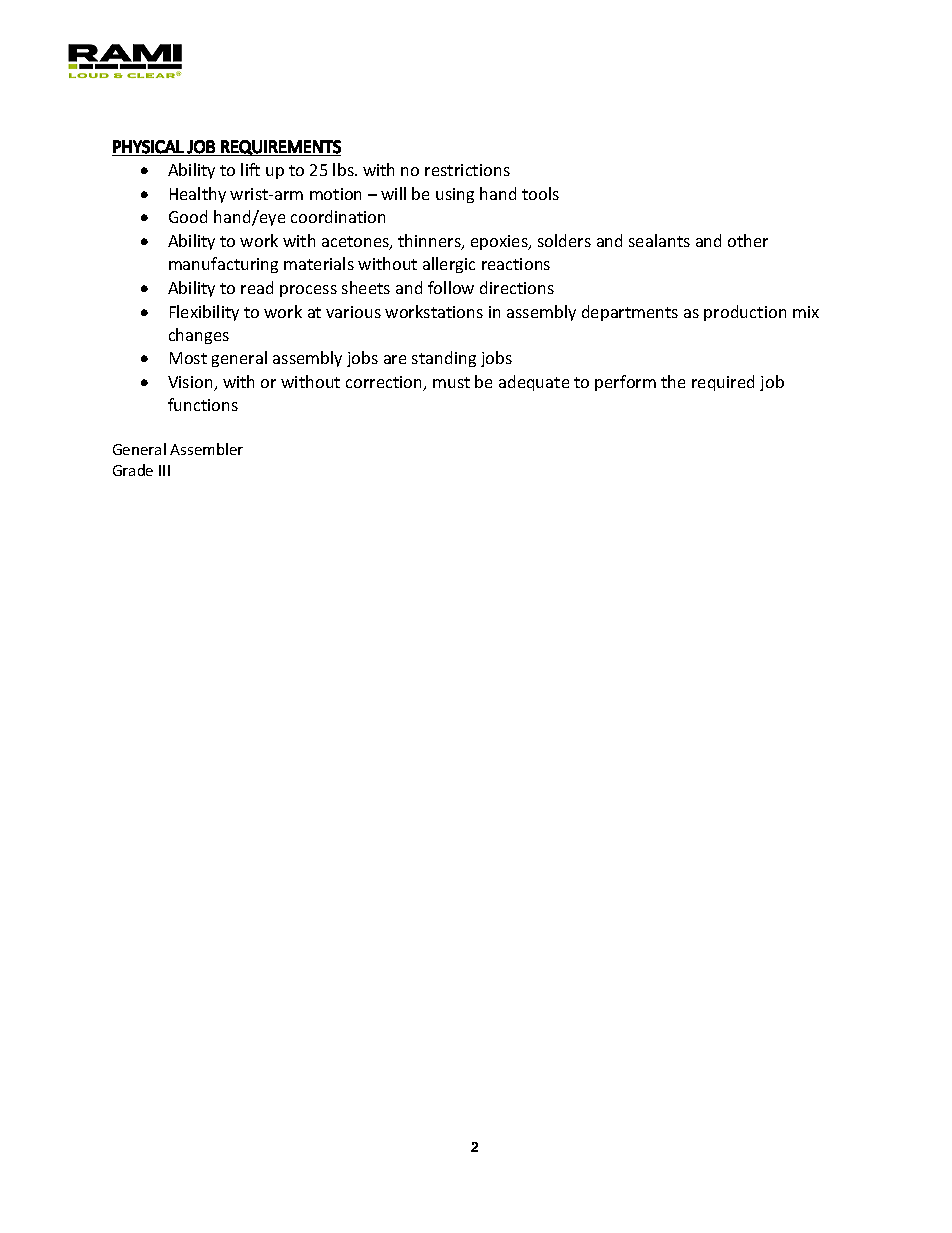  I want to click on manufacturing, so click(223, 265).
